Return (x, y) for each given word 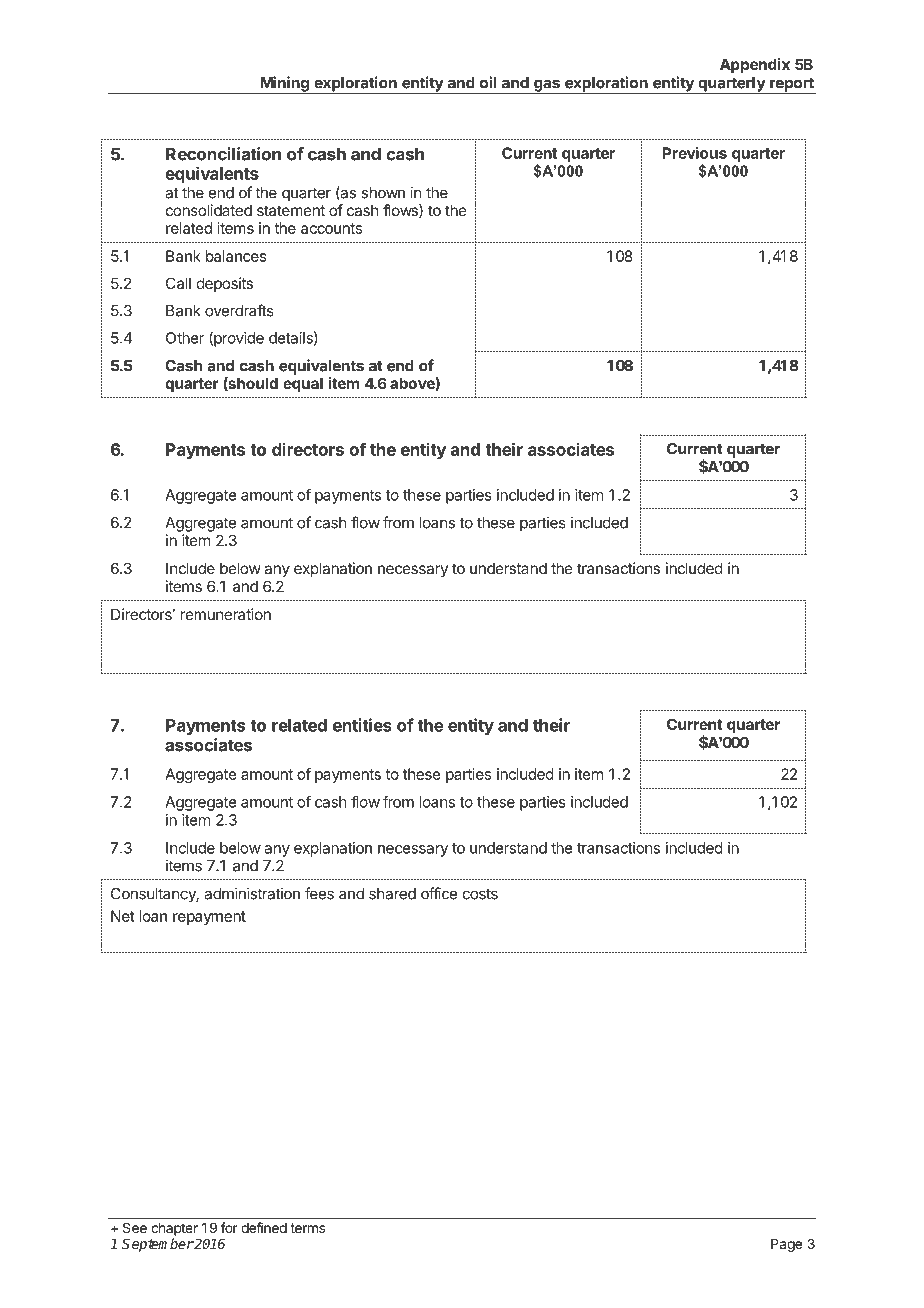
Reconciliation (223, 154)
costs (480, 894)
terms (307, 1228)
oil (488, 82)
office (439, 893)
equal (303, 384)
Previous (694, 153)
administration (252, 893)
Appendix (755, 65)
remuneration (226, 614)
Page (786, 1245)
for (229, 1227)
